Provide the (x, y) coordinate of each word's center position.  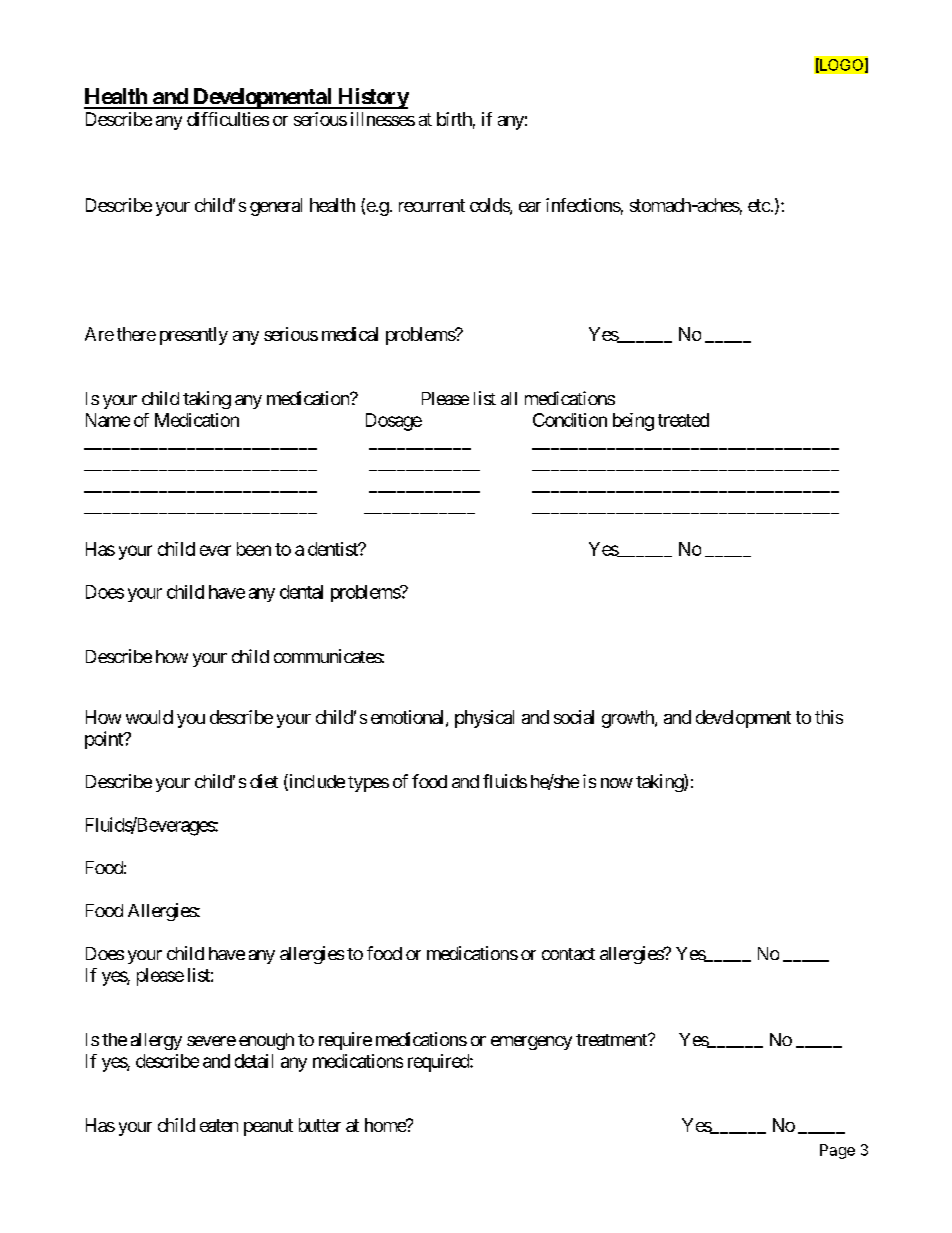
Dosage (394, 422)
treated (683, 420)
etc (759, 205)
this (829, 717)
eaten (219, 1125)
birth (454, 119)
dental (301, 592)
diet (264, 781)
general (276, 207)
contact (568, 954)
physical (484, 719)
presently (194, 336)
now (617, 783)
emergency (531, 1043)
